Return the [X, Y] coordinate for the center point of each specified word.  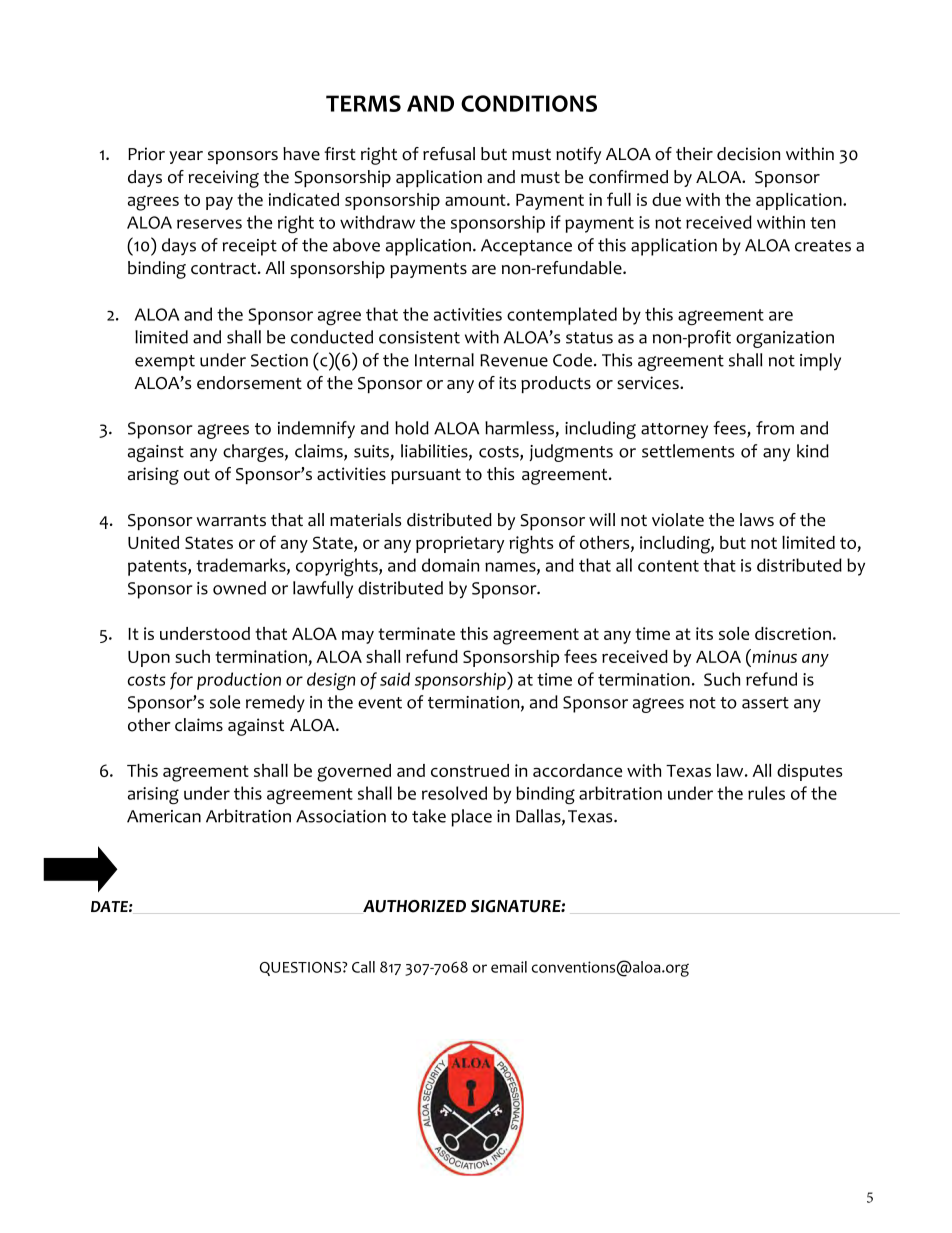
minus [773, 656]
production [239, 681]
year [186, 157]
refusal [449, 154]
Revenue [514, 360]
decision [748, 154]
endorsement [249, 383]
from [775, 428]
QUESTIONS [302, 969]
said [395, 679]
